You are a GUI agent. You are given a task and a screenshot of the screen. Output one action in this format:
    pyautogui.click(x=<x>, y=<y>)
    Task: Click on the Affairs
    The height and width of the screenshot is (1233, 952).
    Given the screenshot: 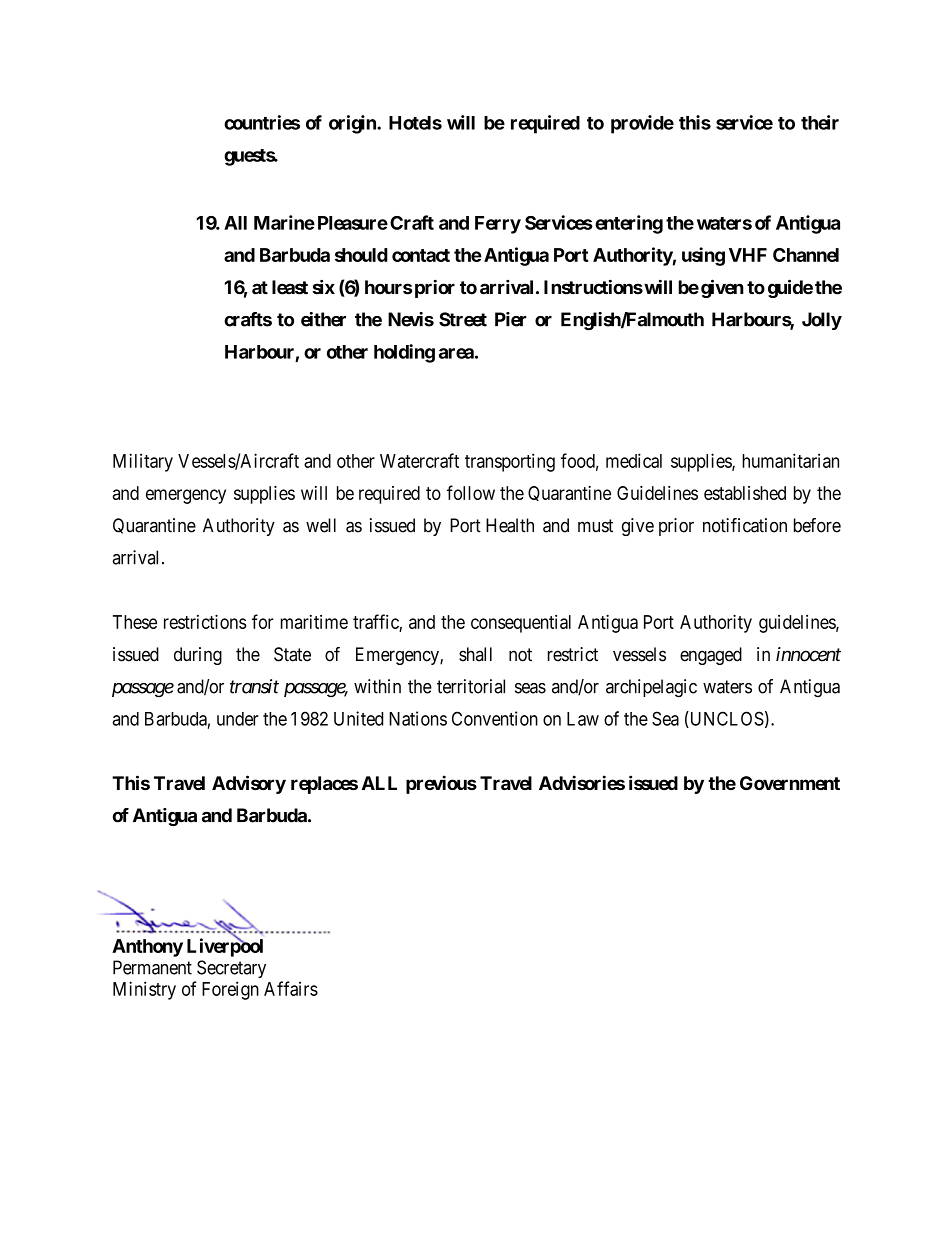 What is the action you would take?
    pyautogui.click(x=291, y=988)
